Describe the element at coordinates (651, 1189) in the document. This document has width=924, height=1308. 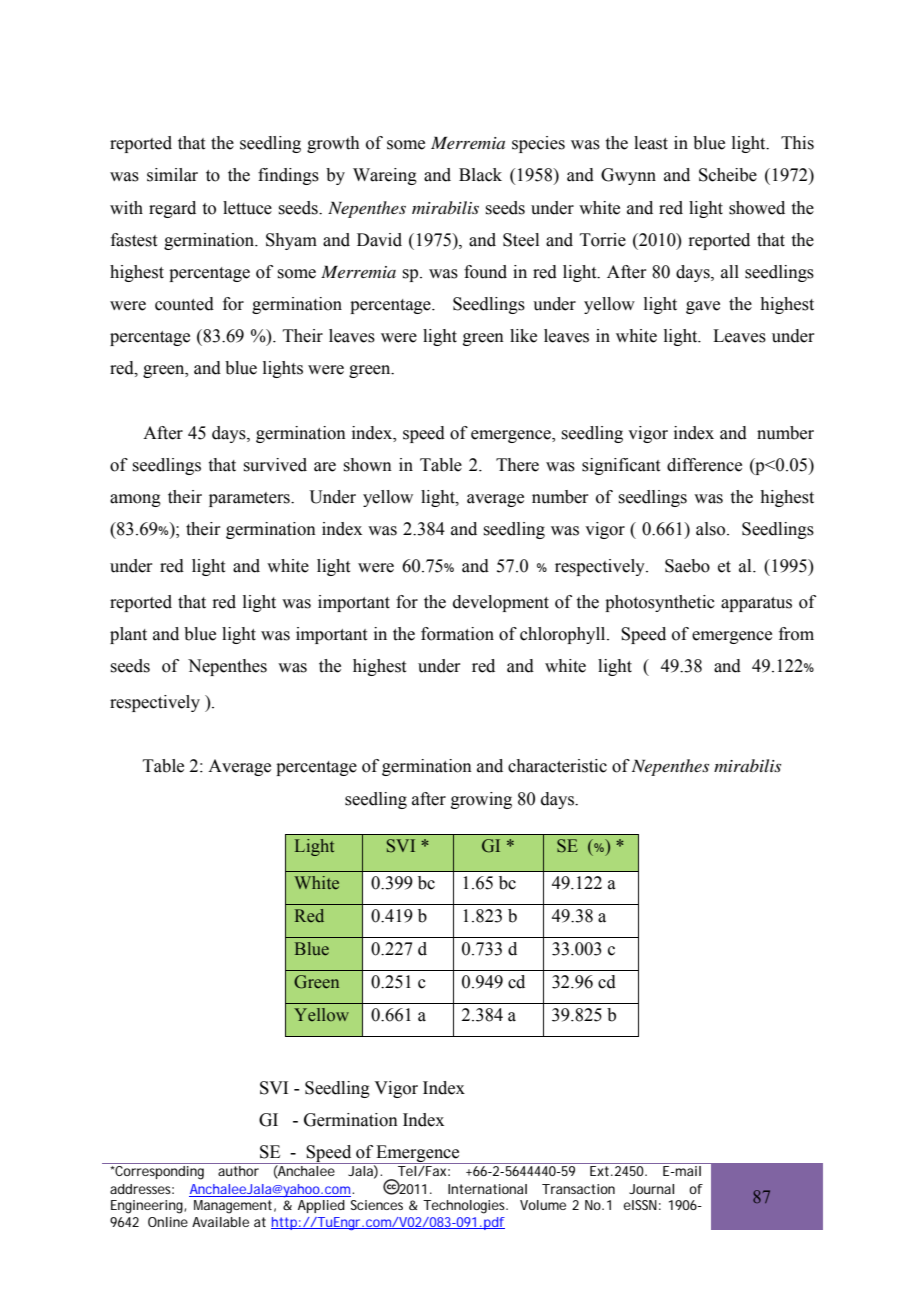
I see `Journal` at that location.
